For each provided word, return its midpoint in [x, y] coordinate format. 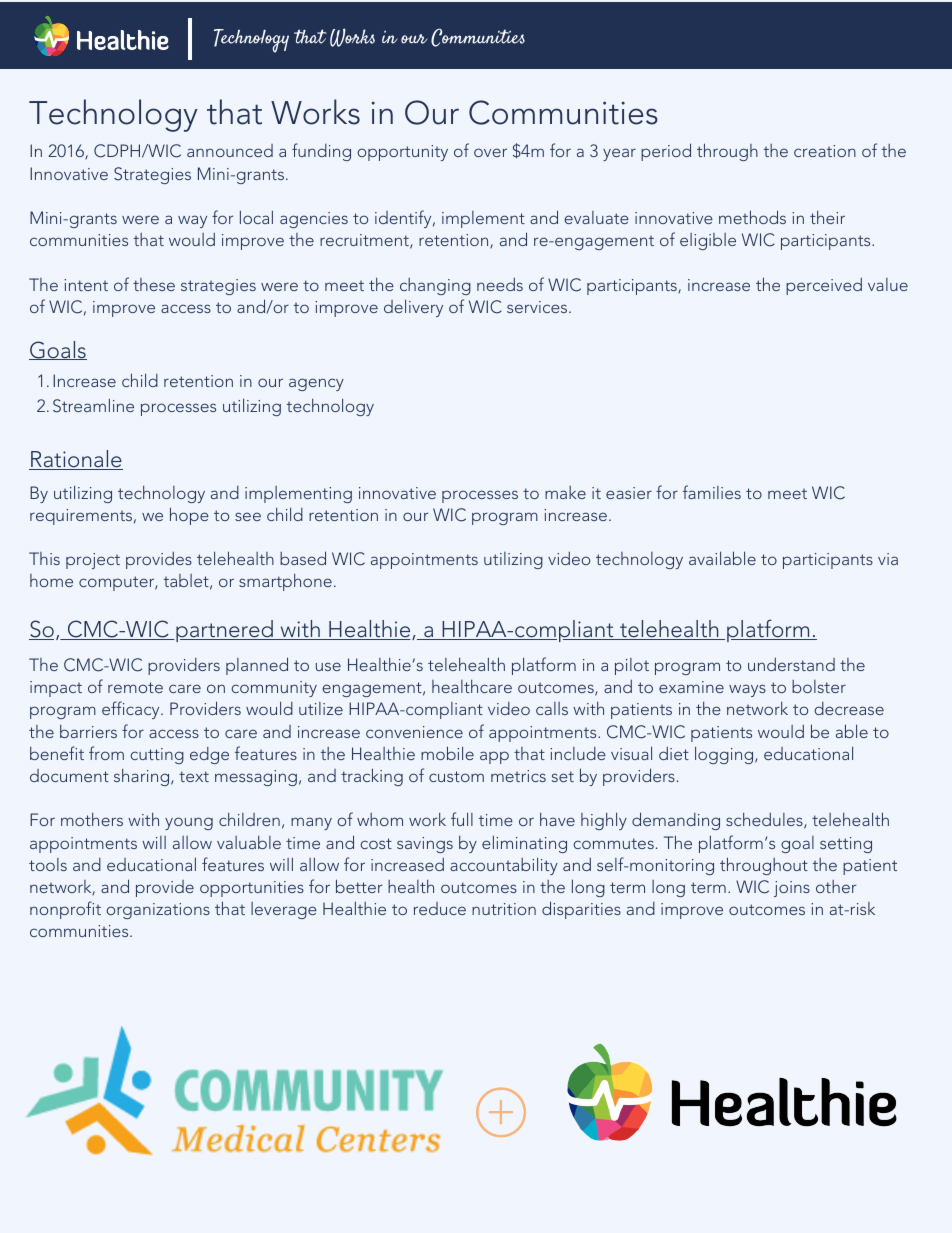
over [490, 152]
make [565, 492]
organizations [158, 911]
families [712, 492]
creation [825, 151]
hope [189, 516]
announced [230, 150]
